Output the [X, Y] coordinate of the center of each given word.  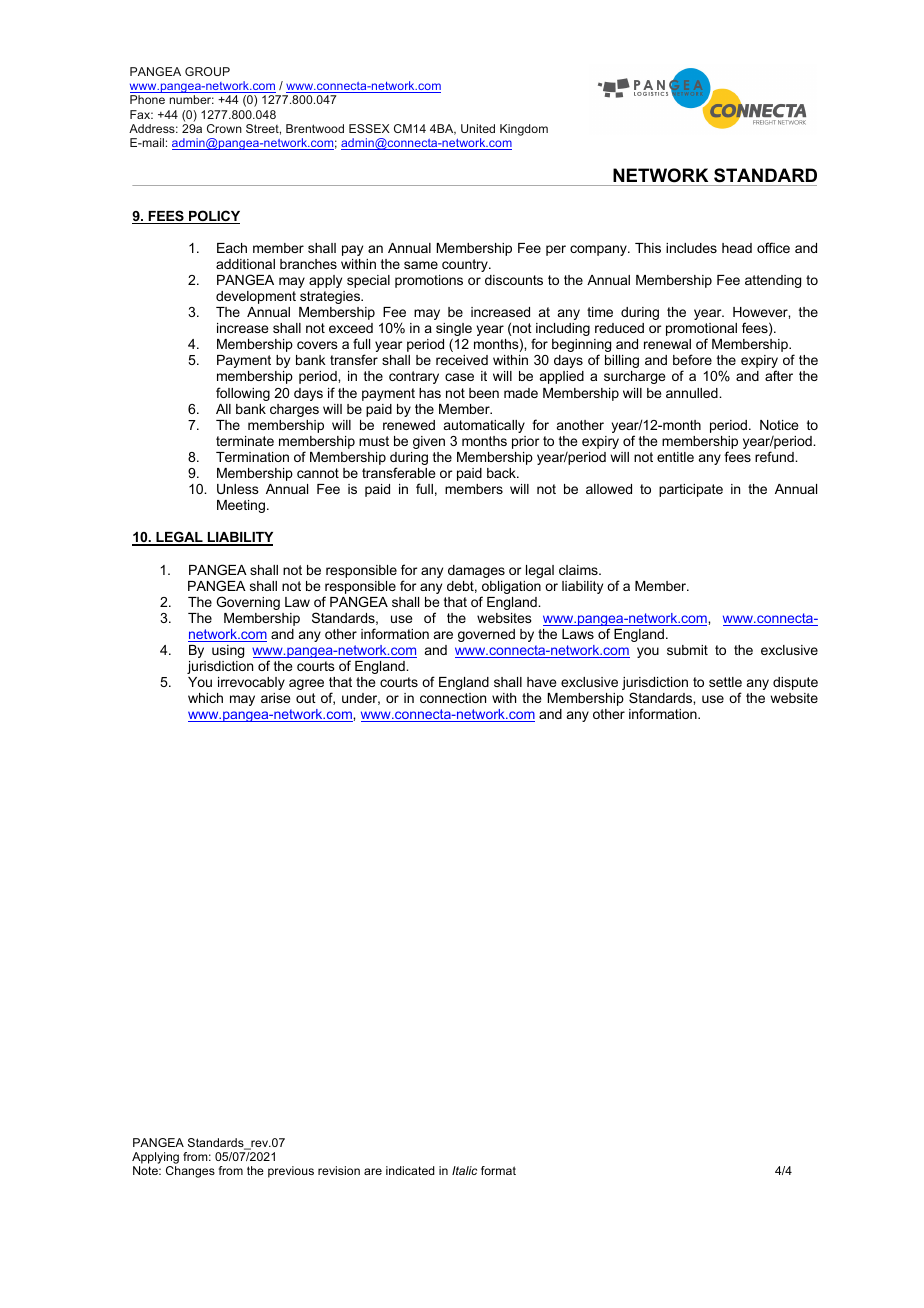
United [478, 128]
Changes [190, 1172]
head [737, 248]
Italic [464, 1170]
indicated [410, 1170]
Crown [224, 128]
